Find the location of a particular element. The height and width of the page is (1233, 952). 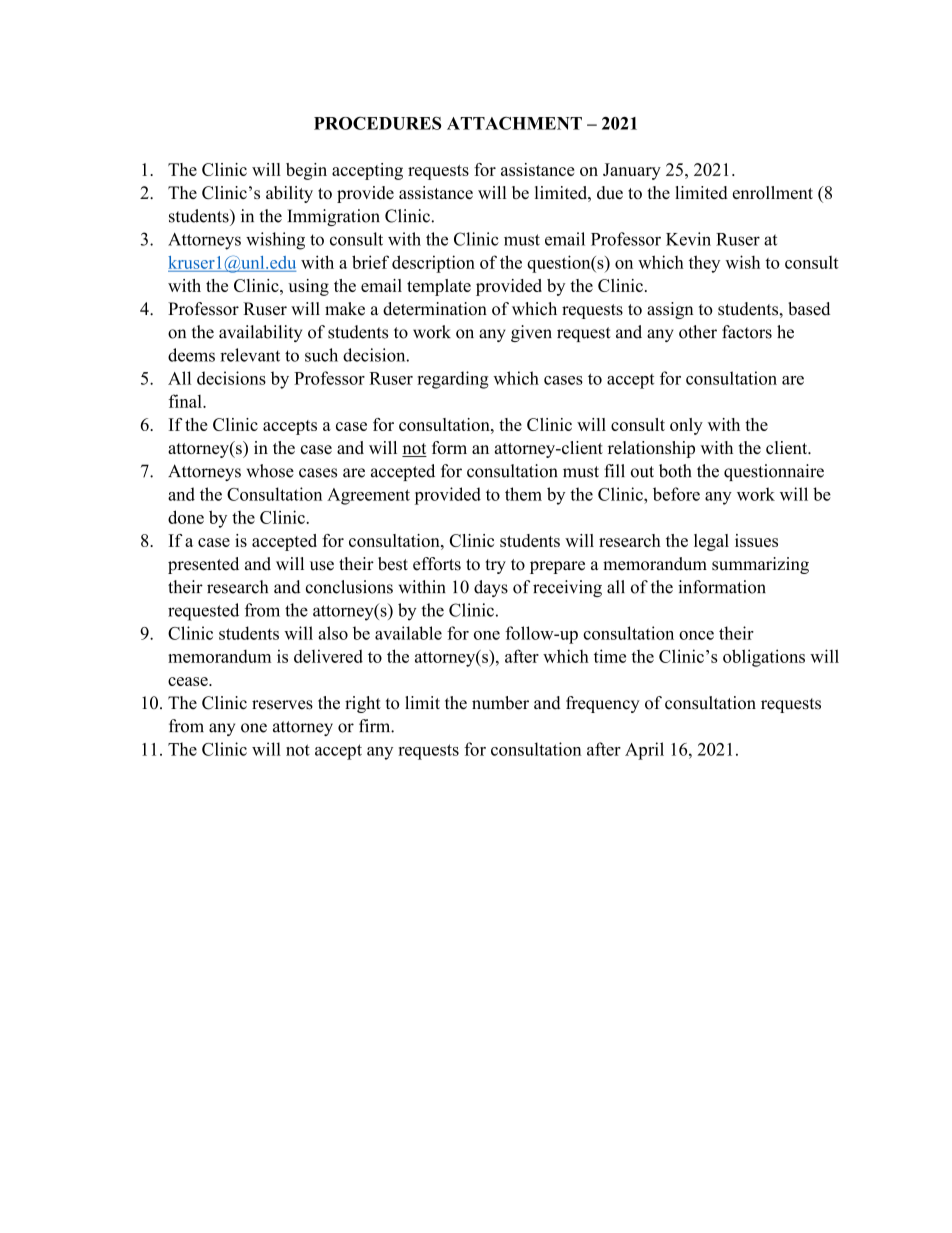

number is located at coordinates (500, 703).
